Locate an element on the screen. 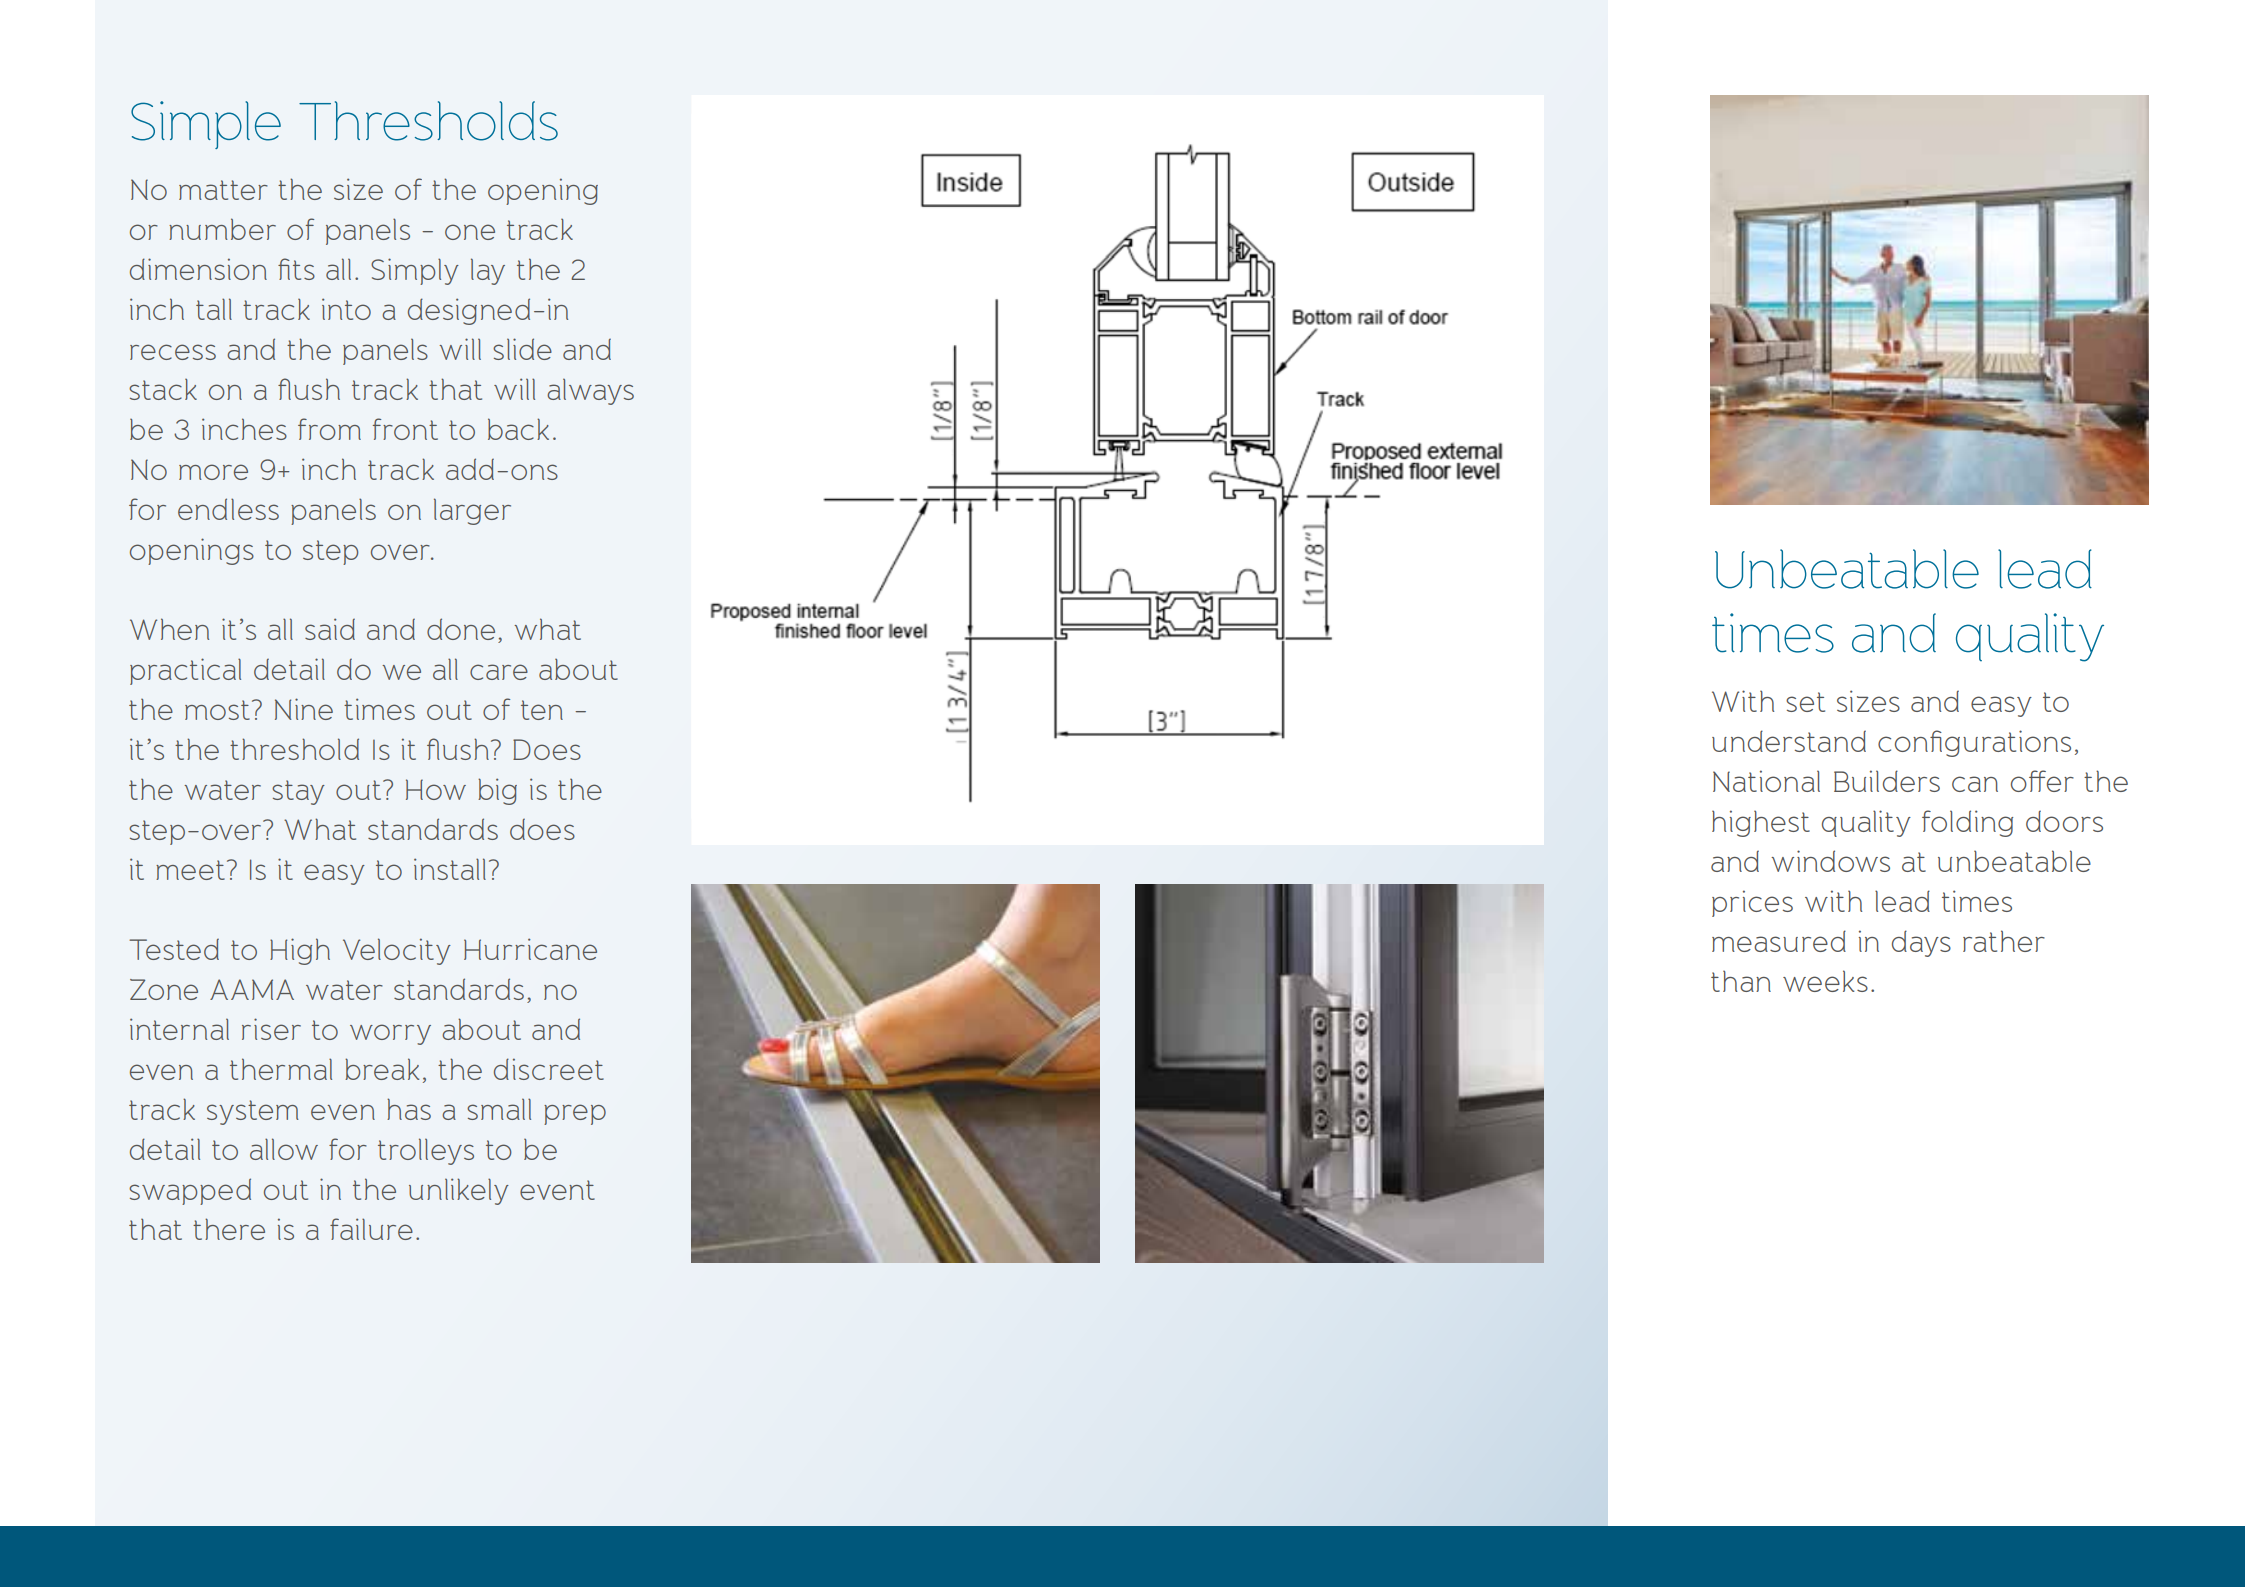 The width and height of the screenshot is (2245, 1587). set is located at coordinates (1805, 702).
